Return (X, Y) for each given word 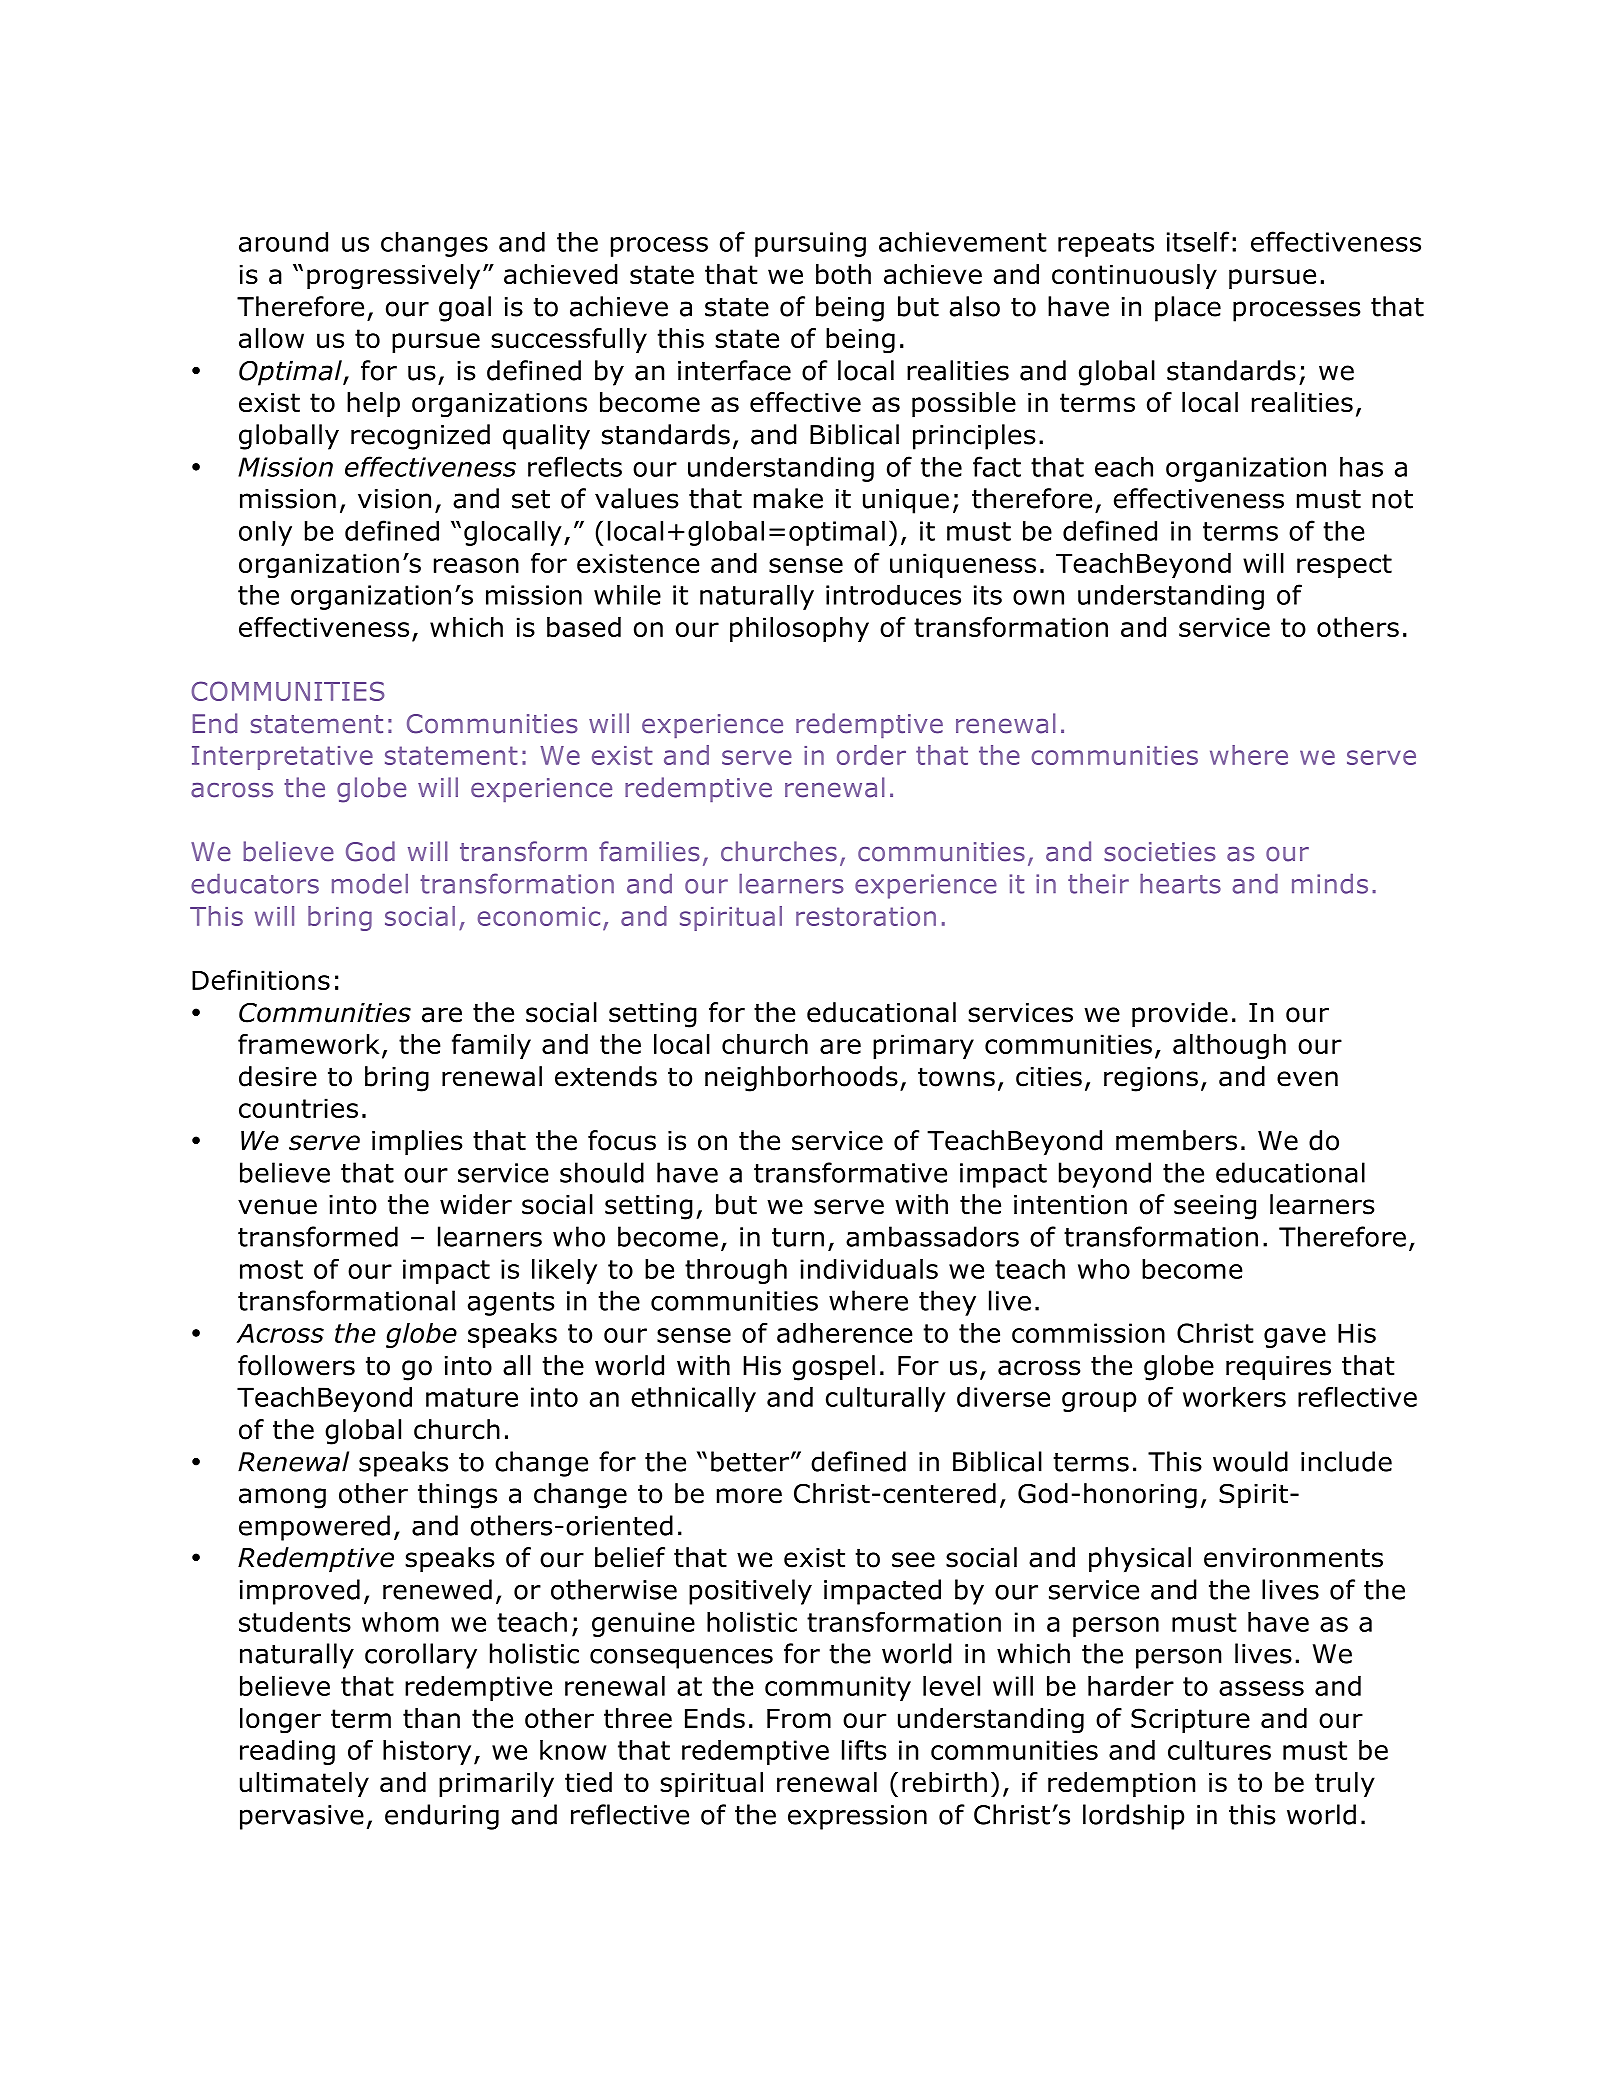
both (843, 274)
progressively (393, 277)
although (1229, 1046)
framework (308, 1044)
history (427, 1752)
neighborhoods (801, 1079)
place (1188, 309)
